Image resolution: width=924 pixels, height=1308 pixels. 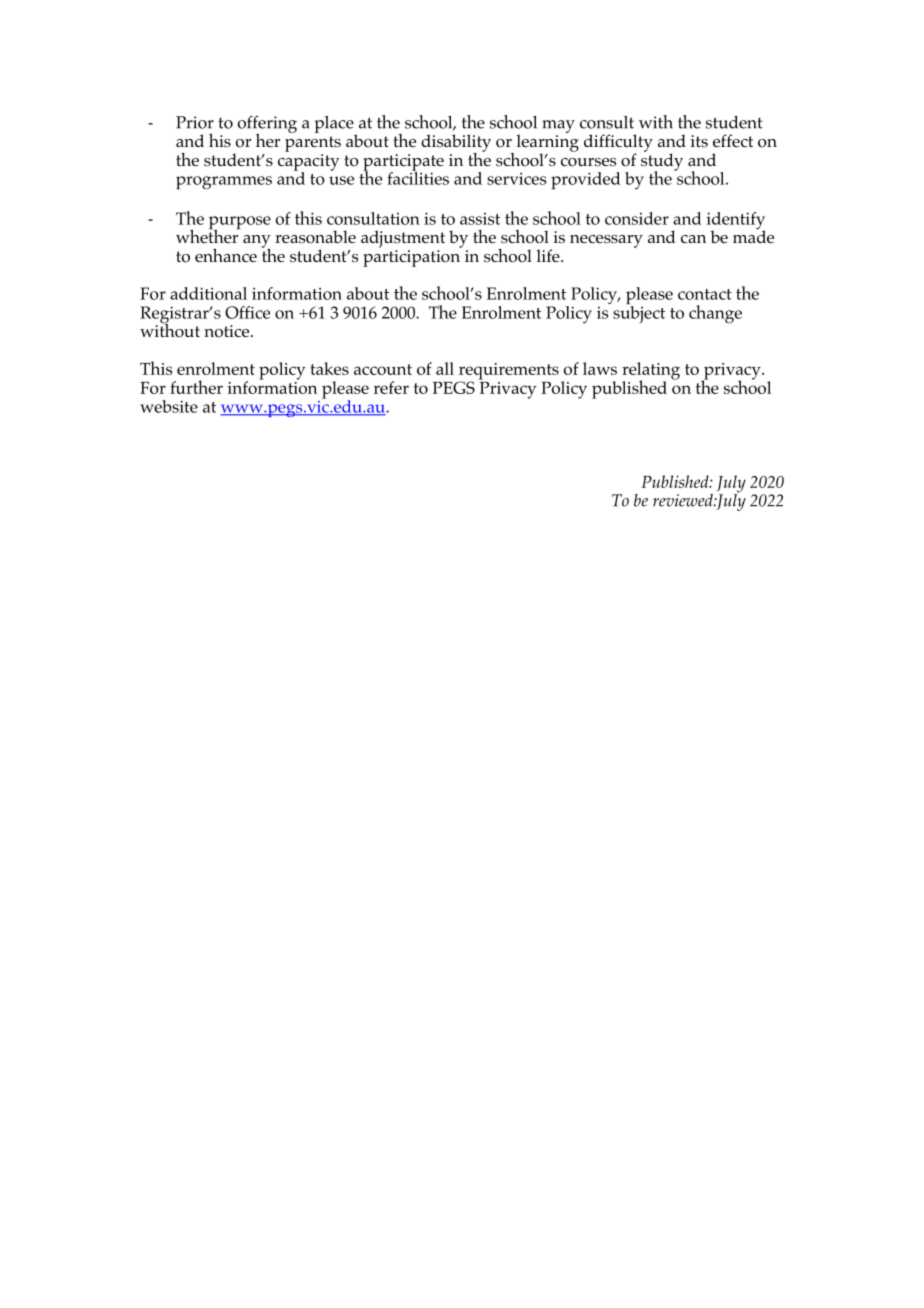 What do you see at coordinates (196, 387) in the image?
I see `further` at bounding box center [196, 387].
